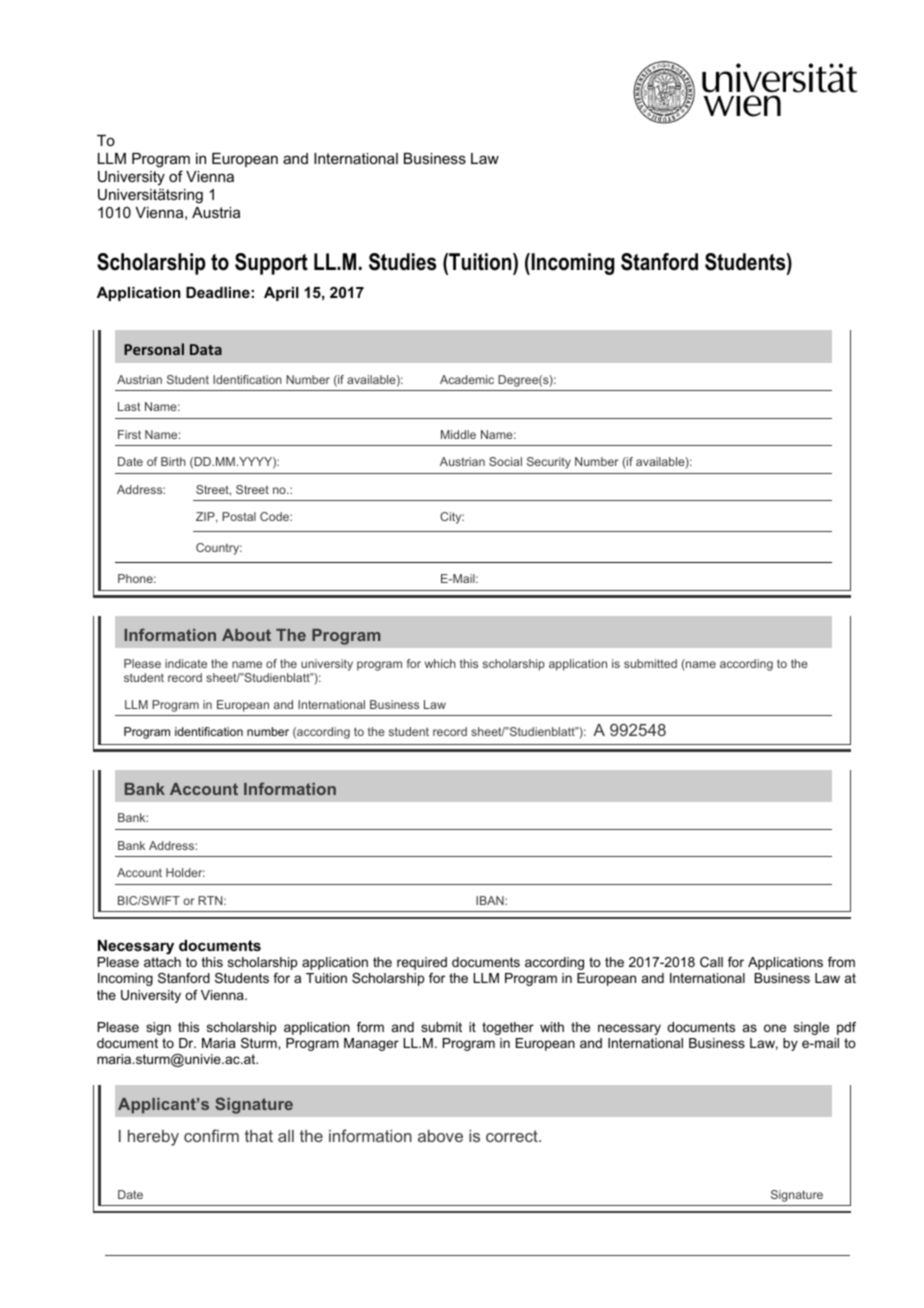  What do you see at coordinates (513, 1136) in the image?
I see `correct` at bounding box center [513, 1136].
